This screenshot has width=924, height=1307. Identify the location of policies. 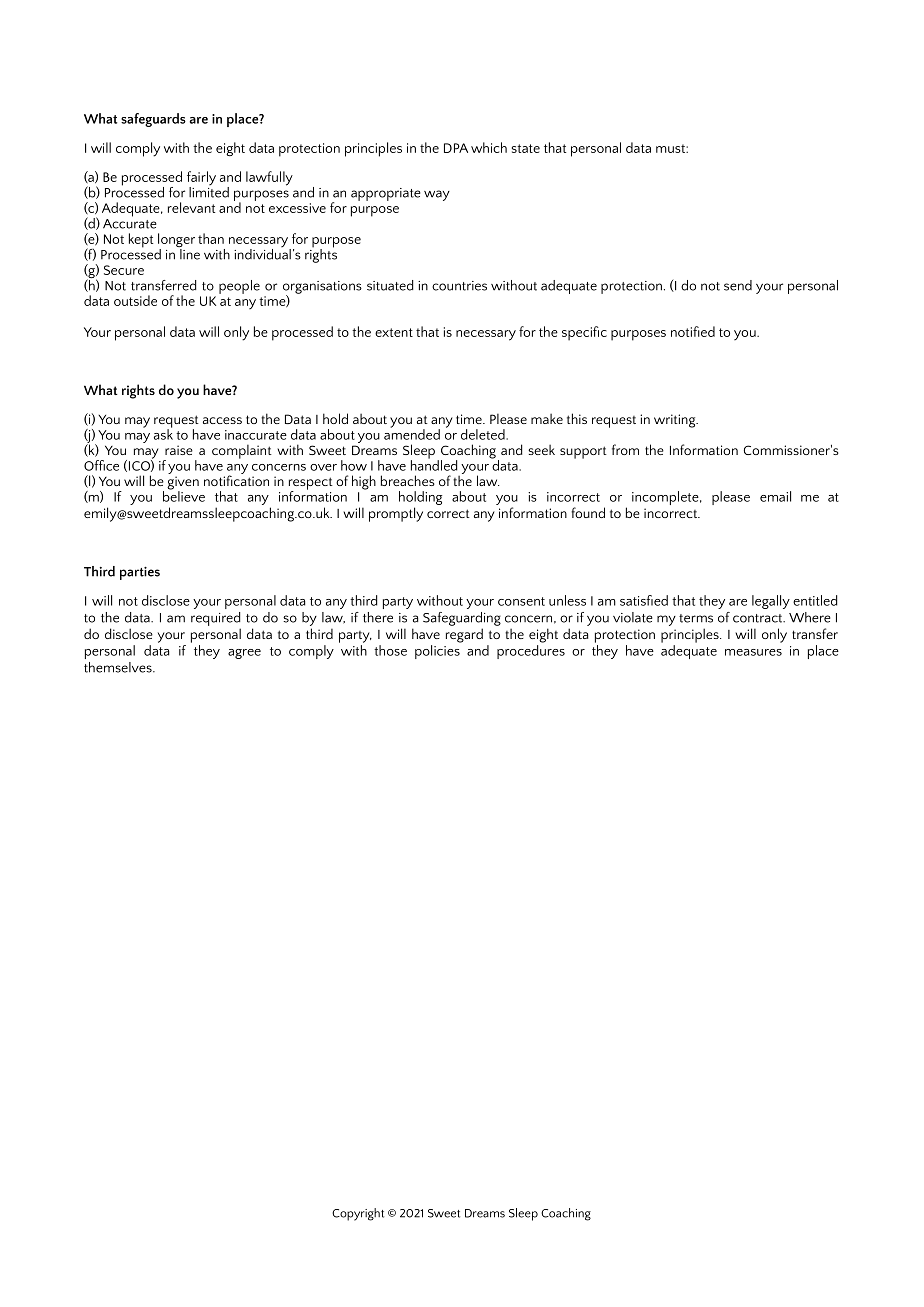
(437, 652).
